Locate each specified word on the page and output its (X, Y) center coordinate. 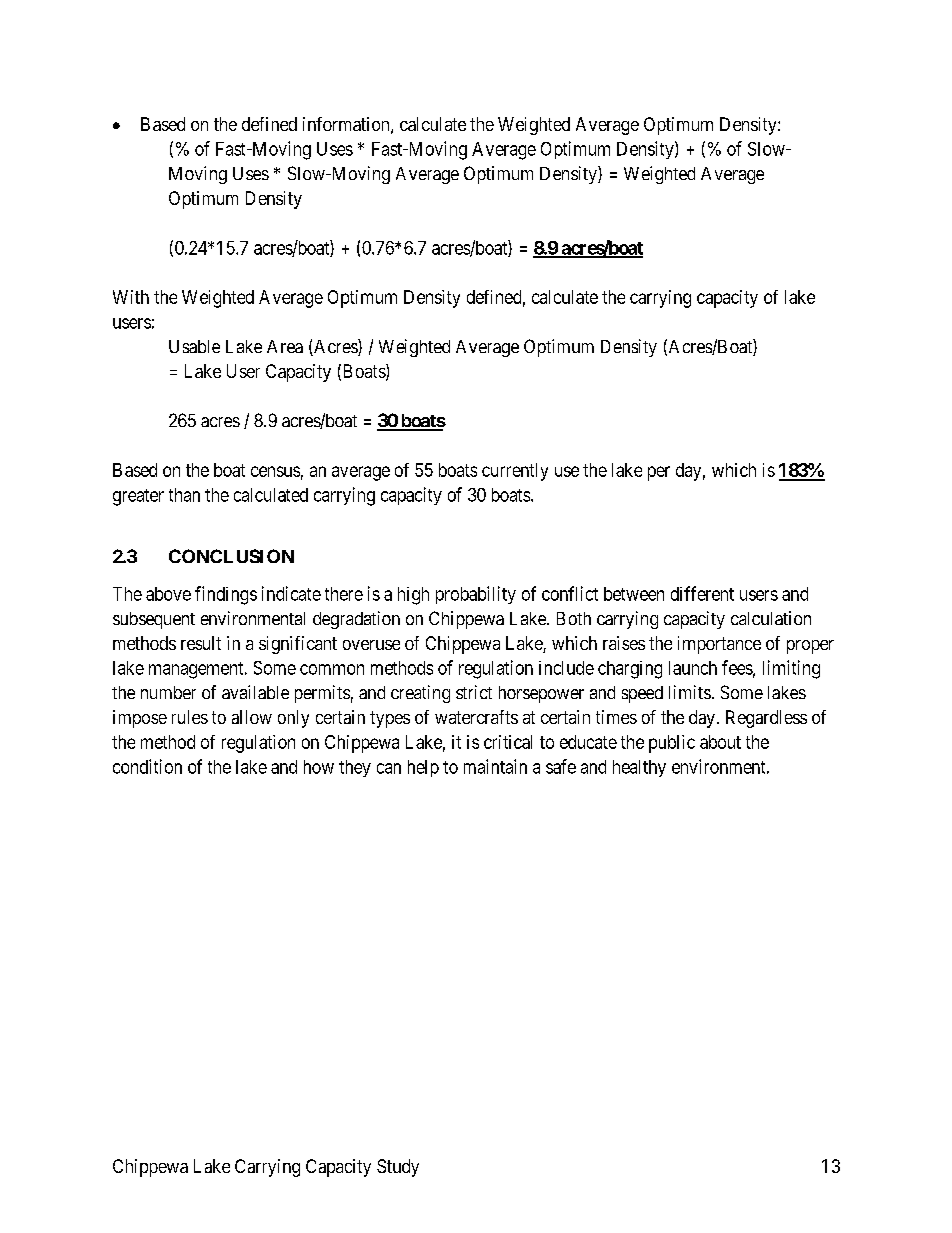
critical (508, 742)
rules (190, 717)
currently (515, 472)
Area (285, 346)
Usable (194, 346)
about (720, 742)
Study (398, 1168)
